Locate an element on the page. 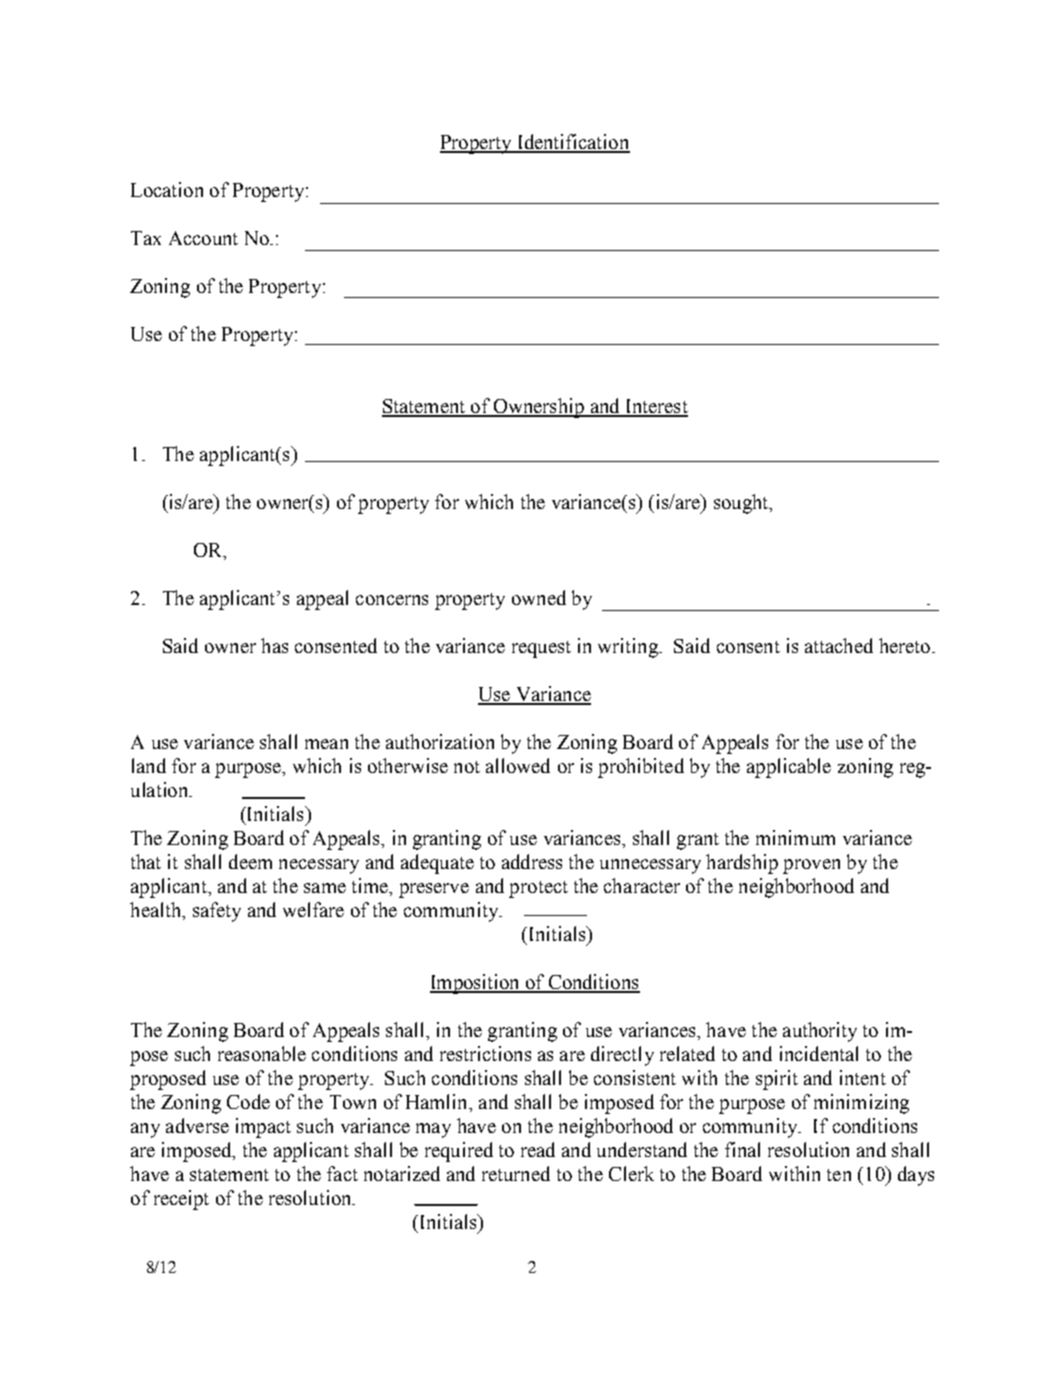 The width and height of the image is (1064, 1377). returned is located at coordinates (516, 1173).
